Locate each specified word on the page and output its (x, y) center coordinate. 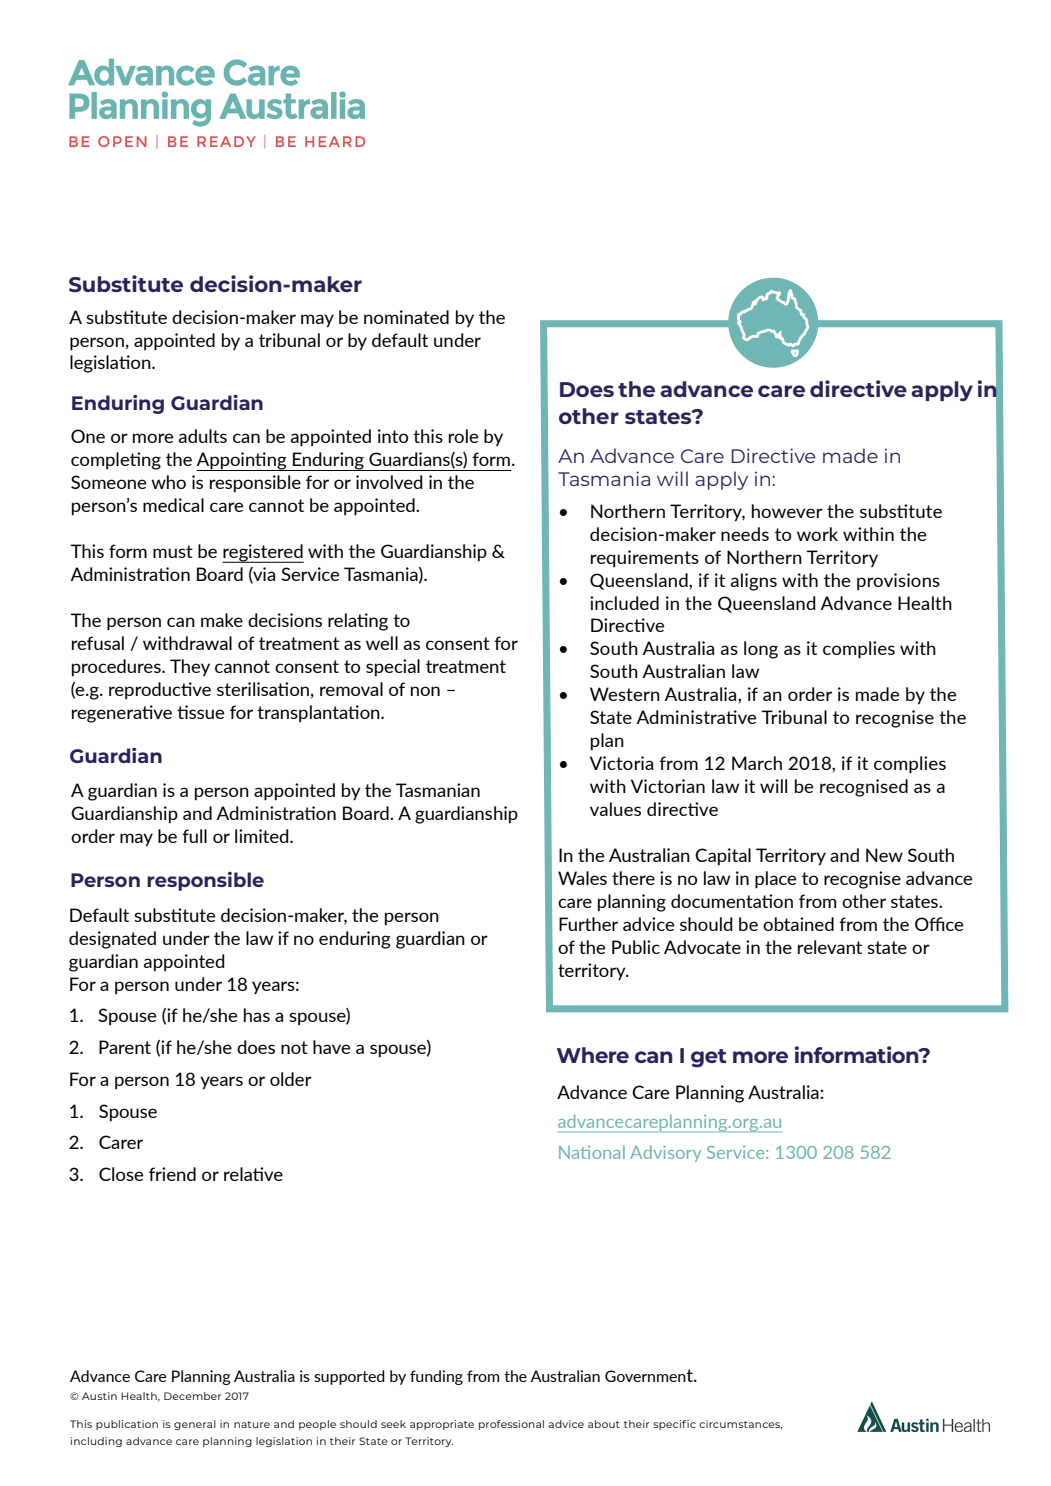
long (761, 650)
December (192, 1396)
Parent (125, 1047)
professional (511, 1425)
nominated (406, 317)
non (425, 691)
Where (593, 1055)
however (787, 511)
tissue (200, 712)
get (709, 1058)
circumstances (740, 1425)
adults (203, 436)
